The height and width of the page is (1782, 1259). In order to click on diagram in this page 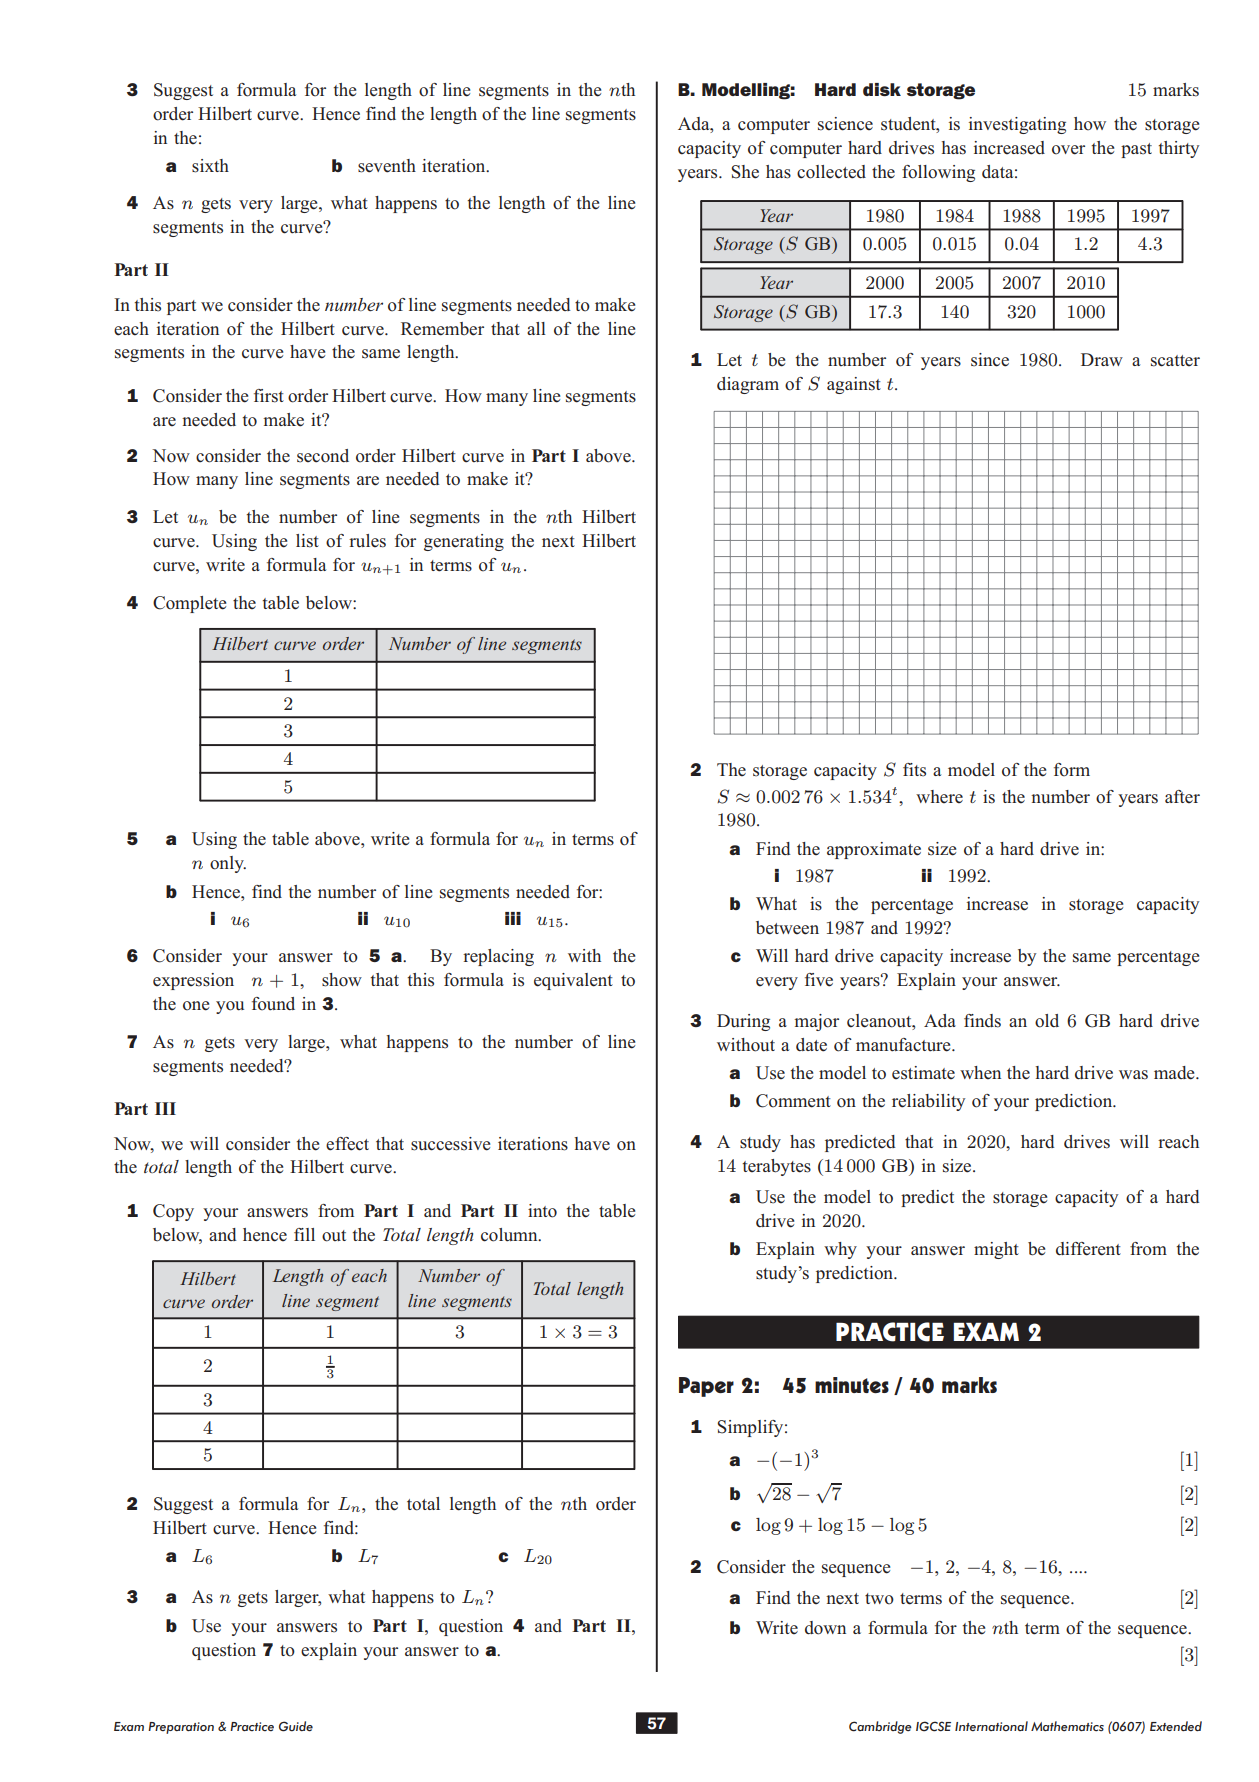, I will do `click(748, 385)`.
